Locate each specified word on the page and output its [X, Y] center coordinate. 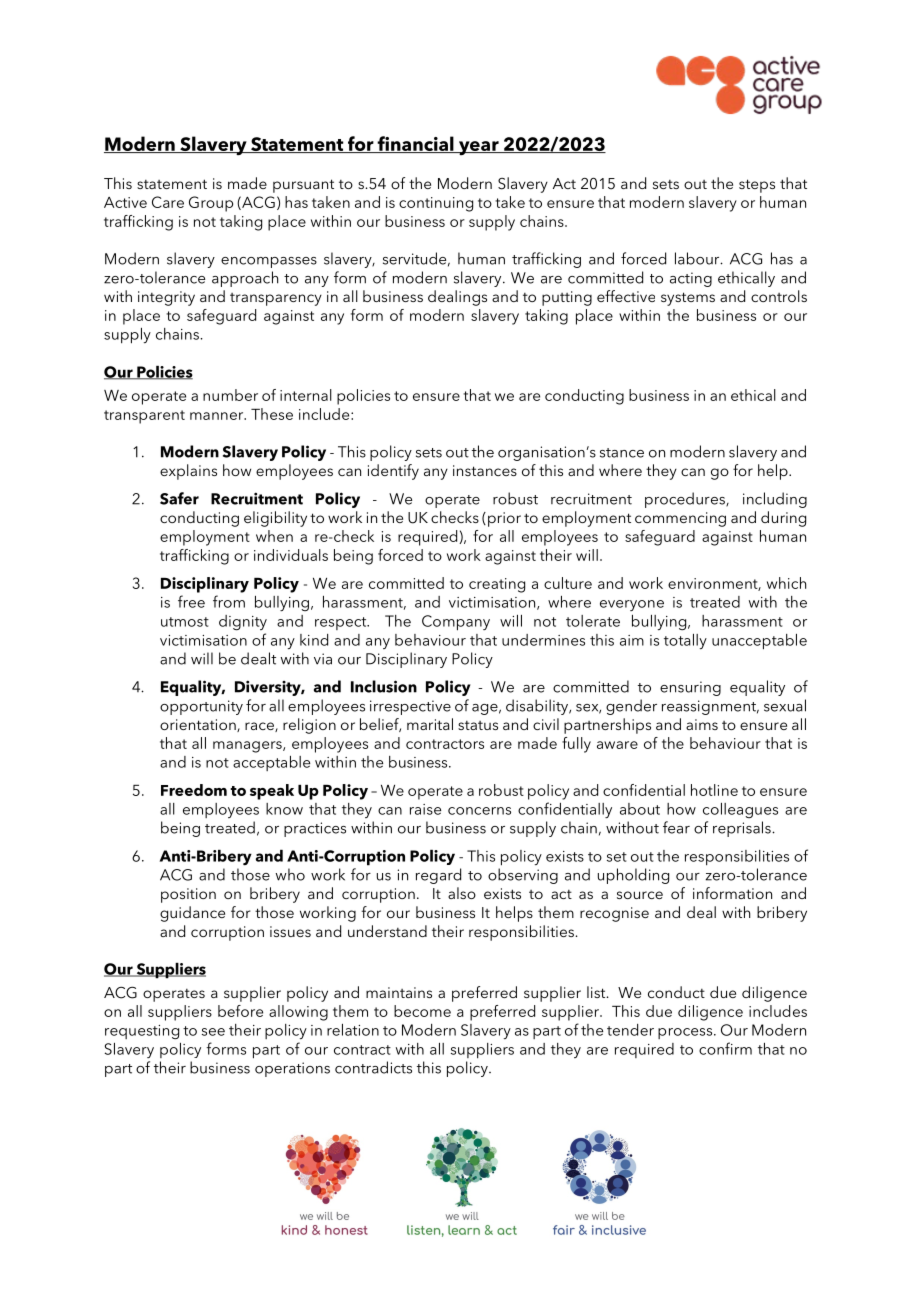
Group [211, 204]
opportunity [201, 707]
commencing [680, 519]
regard [438, 876]
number [230, 395]
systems [688, 299]
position [188, 895]
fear [676, 827]
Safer [179, 498]
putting [567, 298]
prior [504, 519]
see [213, 1032]
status [478, 725]
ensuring [690, 688]
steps [757, 186]
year [478, 148]
